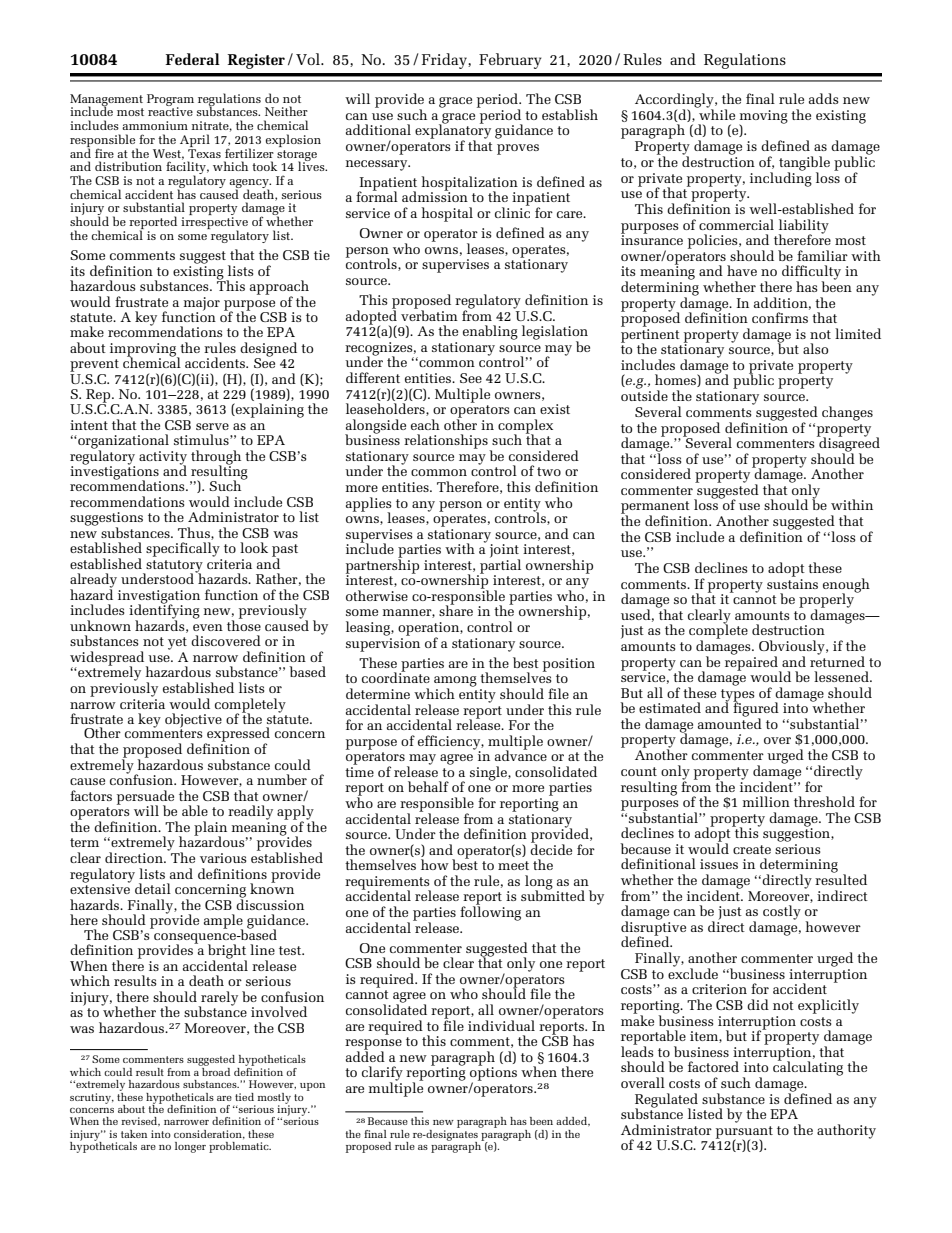  What do you see at coordinates (847, 413) in the image?
I see `changes` at bounding box center [847, 413].
